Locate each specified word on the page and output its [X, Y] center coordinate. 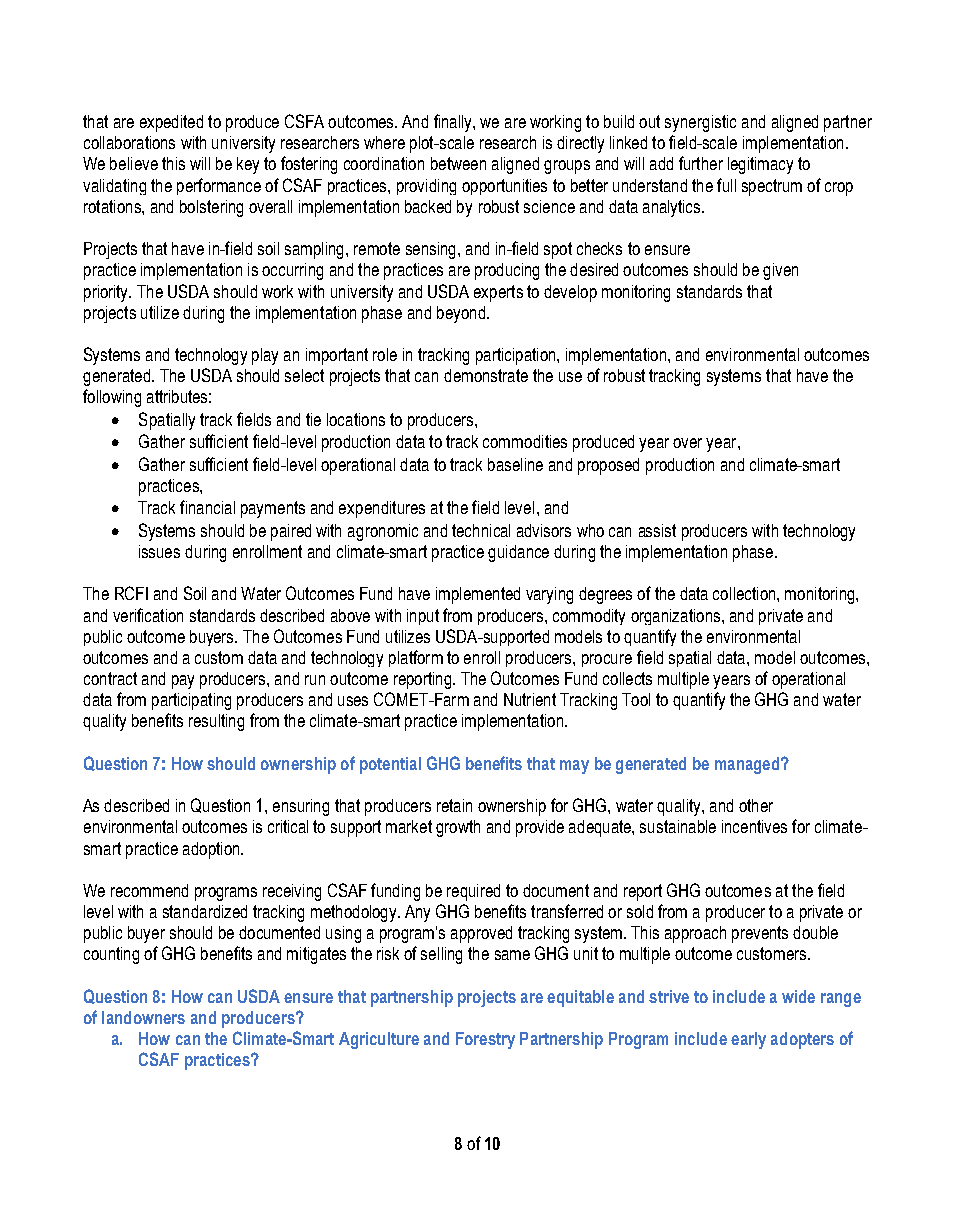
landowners [143, 1017]
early [748, 1040]
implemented [478, 595]
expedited [171, 123]
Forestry [485, 1040]
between [458, 163]
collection [745, 593]
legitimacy [760, 165]
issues [159, 551]
